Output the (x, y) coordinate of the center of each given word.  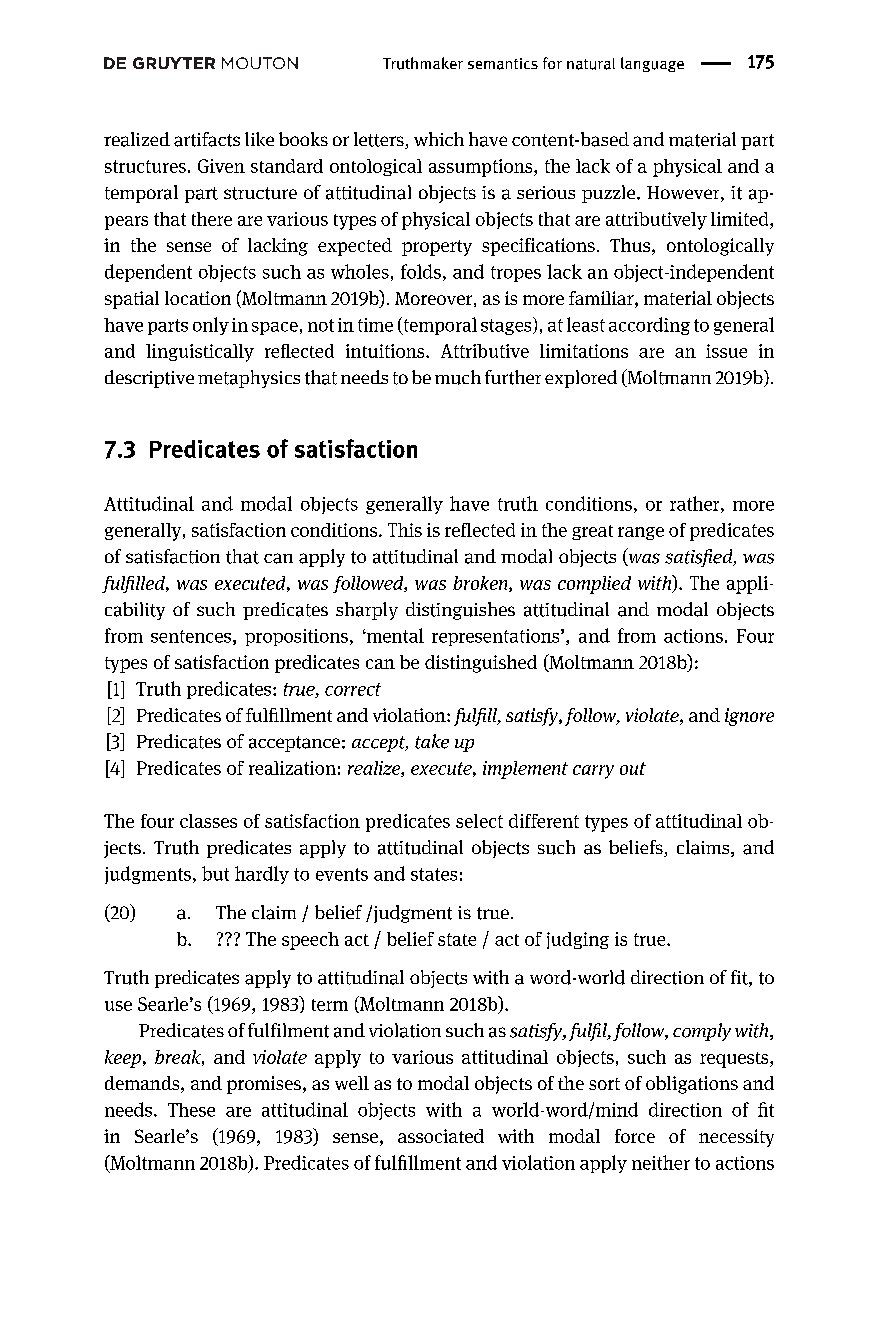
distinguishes (460, 611)
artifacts (207, 139)
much (458, 377)
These (191, 1110)
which (439, 139)
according (649, 326)
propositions (296, 637)
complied (594, 585)
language (652, 64)
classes (208, 821)
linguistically (200, 353)
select (479, 821)
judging (578, 940)
